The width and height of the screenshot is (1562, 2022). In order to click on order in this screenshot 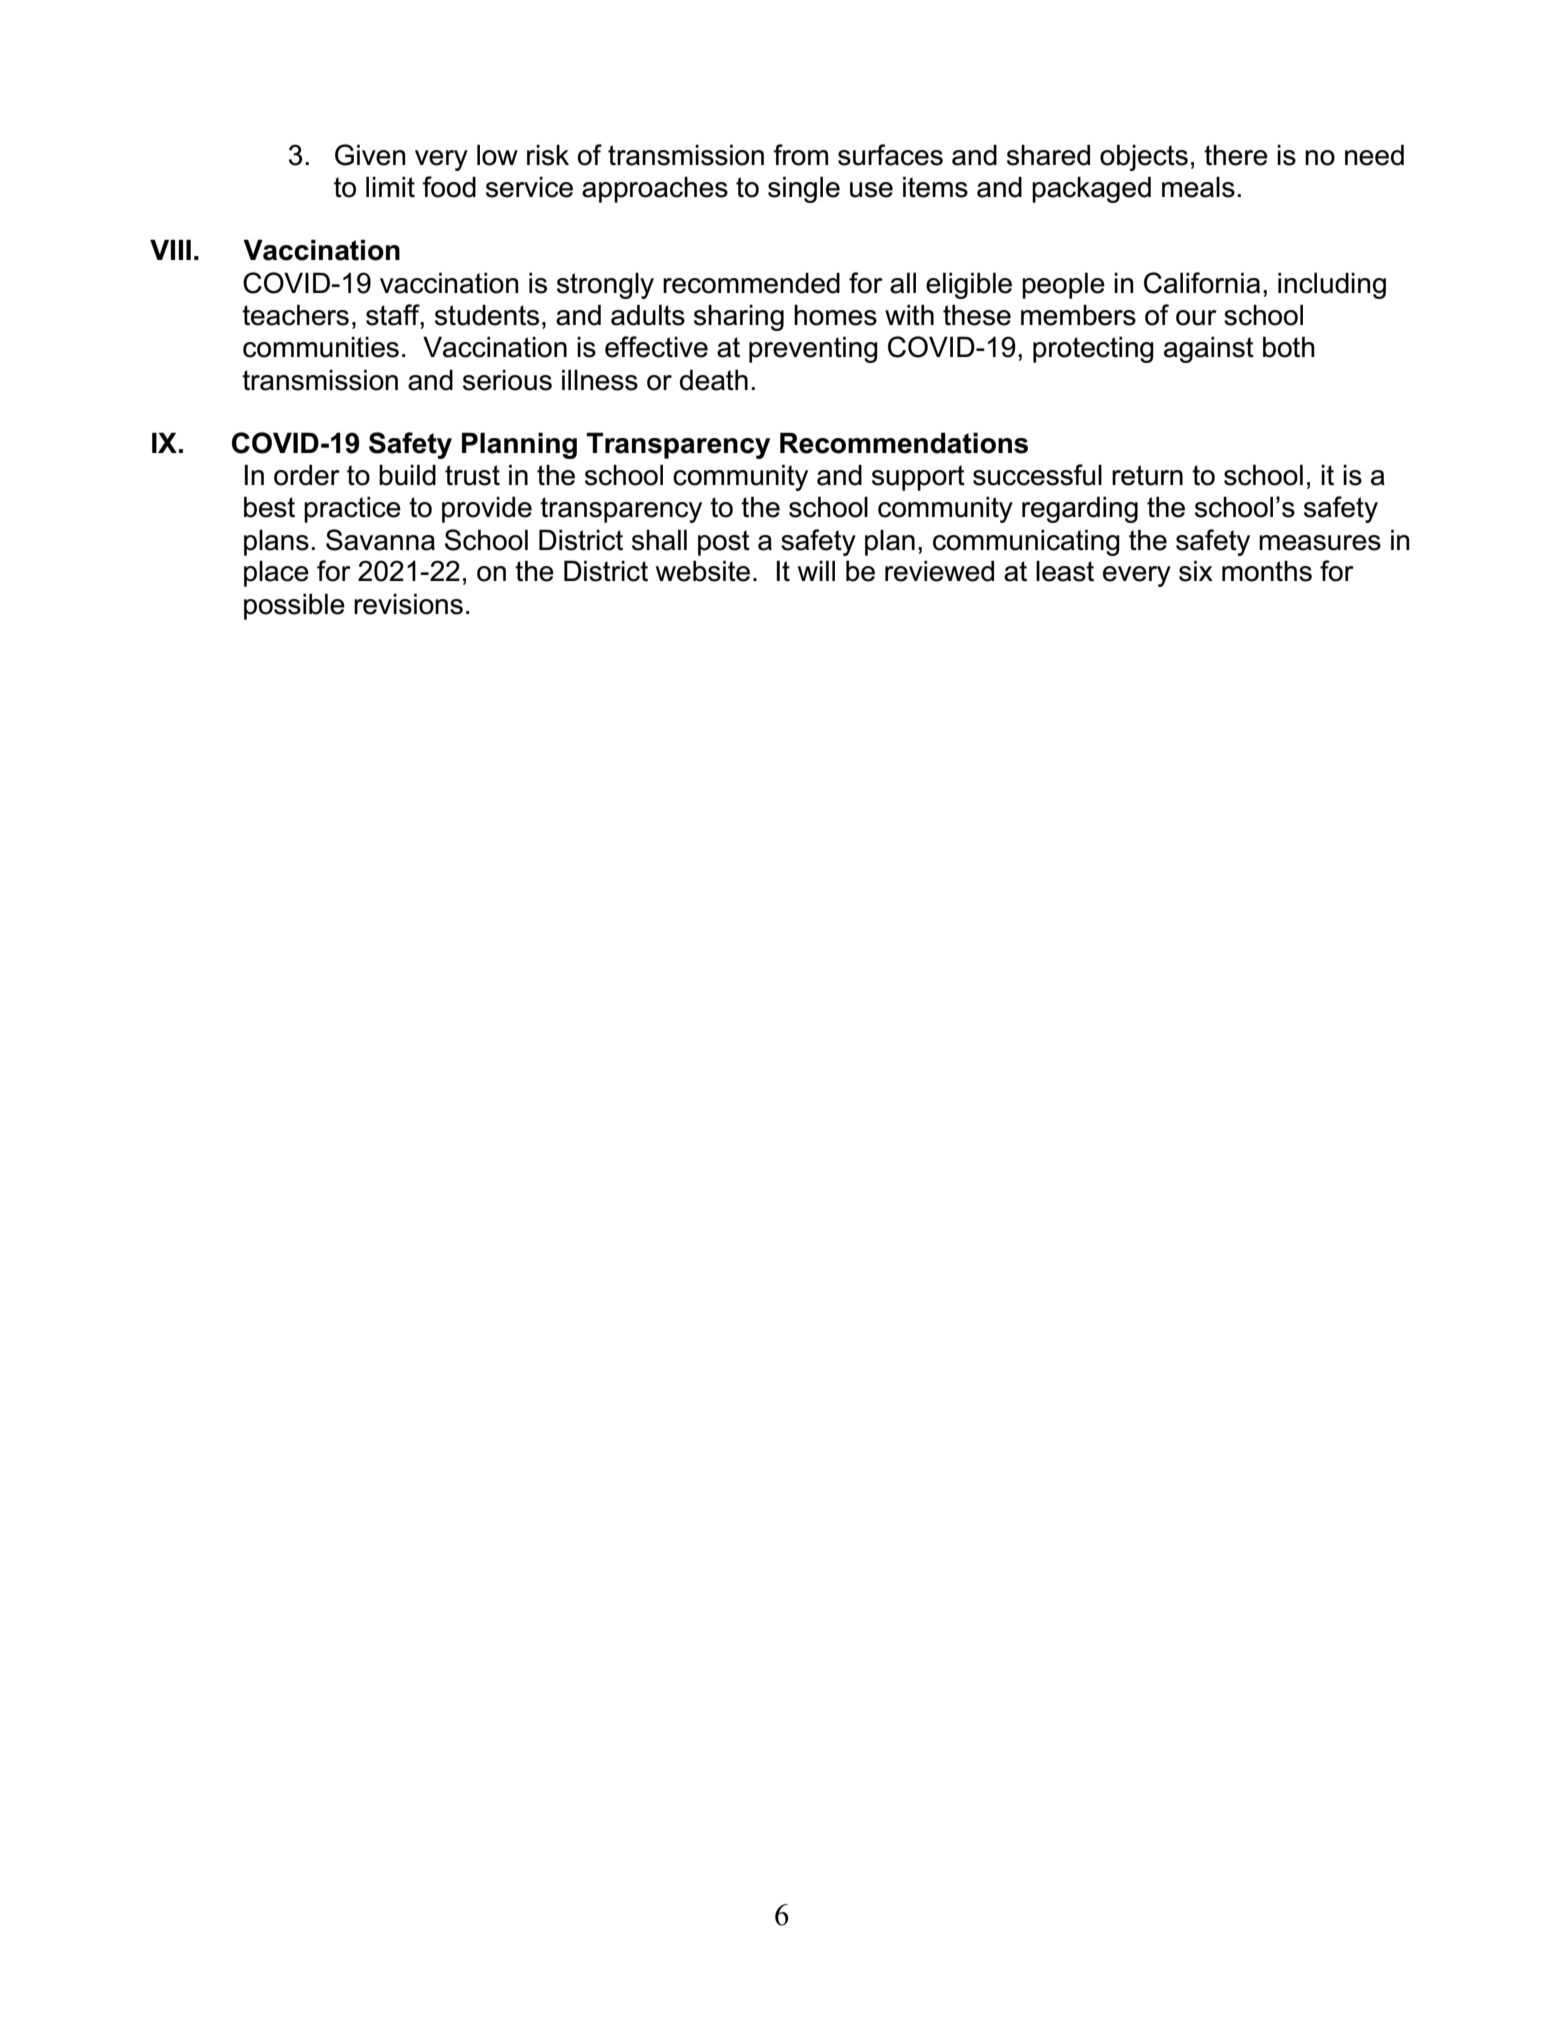, I will do `click(307, 475)`.
